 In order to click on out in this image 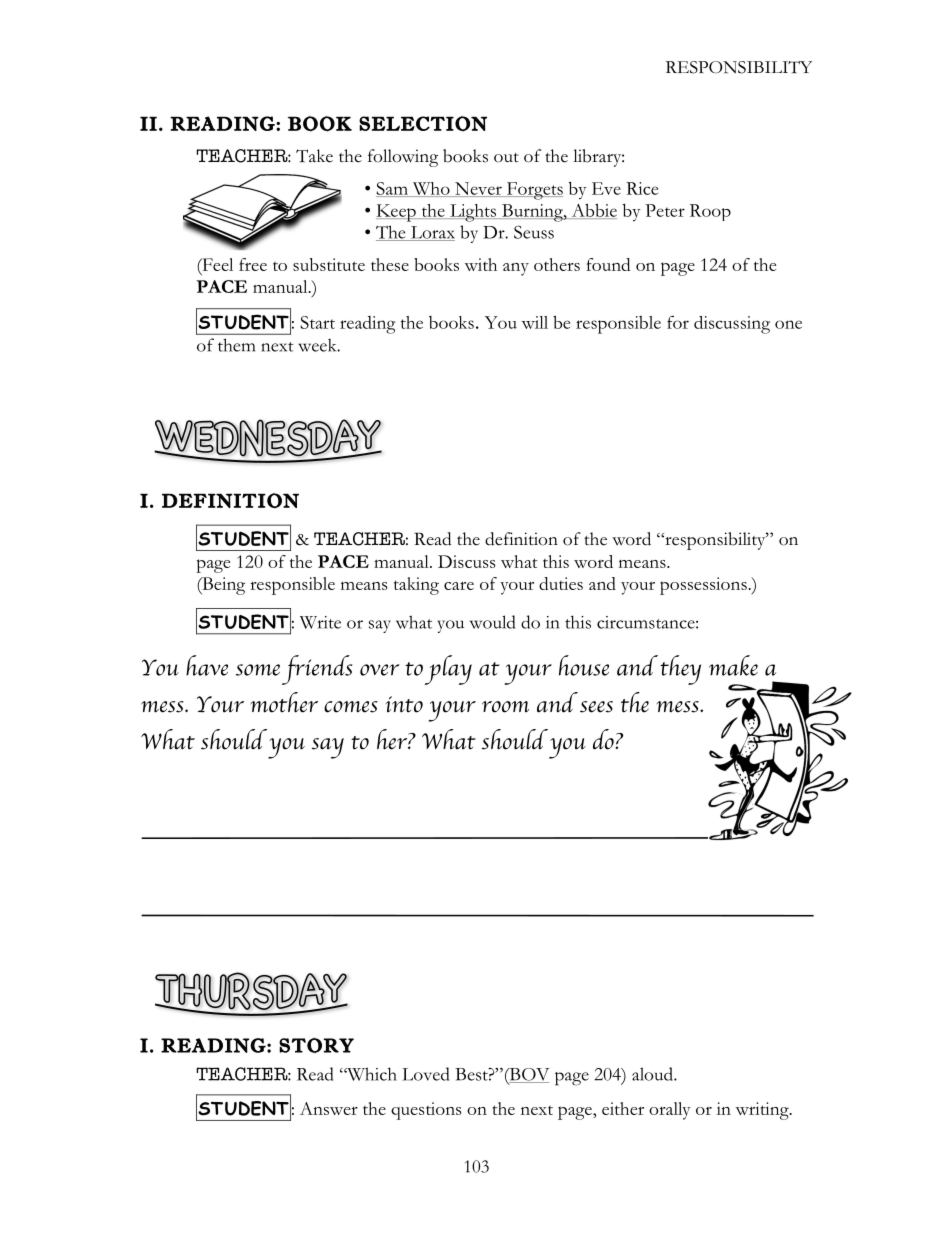, I will do `click(506, 158)`.
